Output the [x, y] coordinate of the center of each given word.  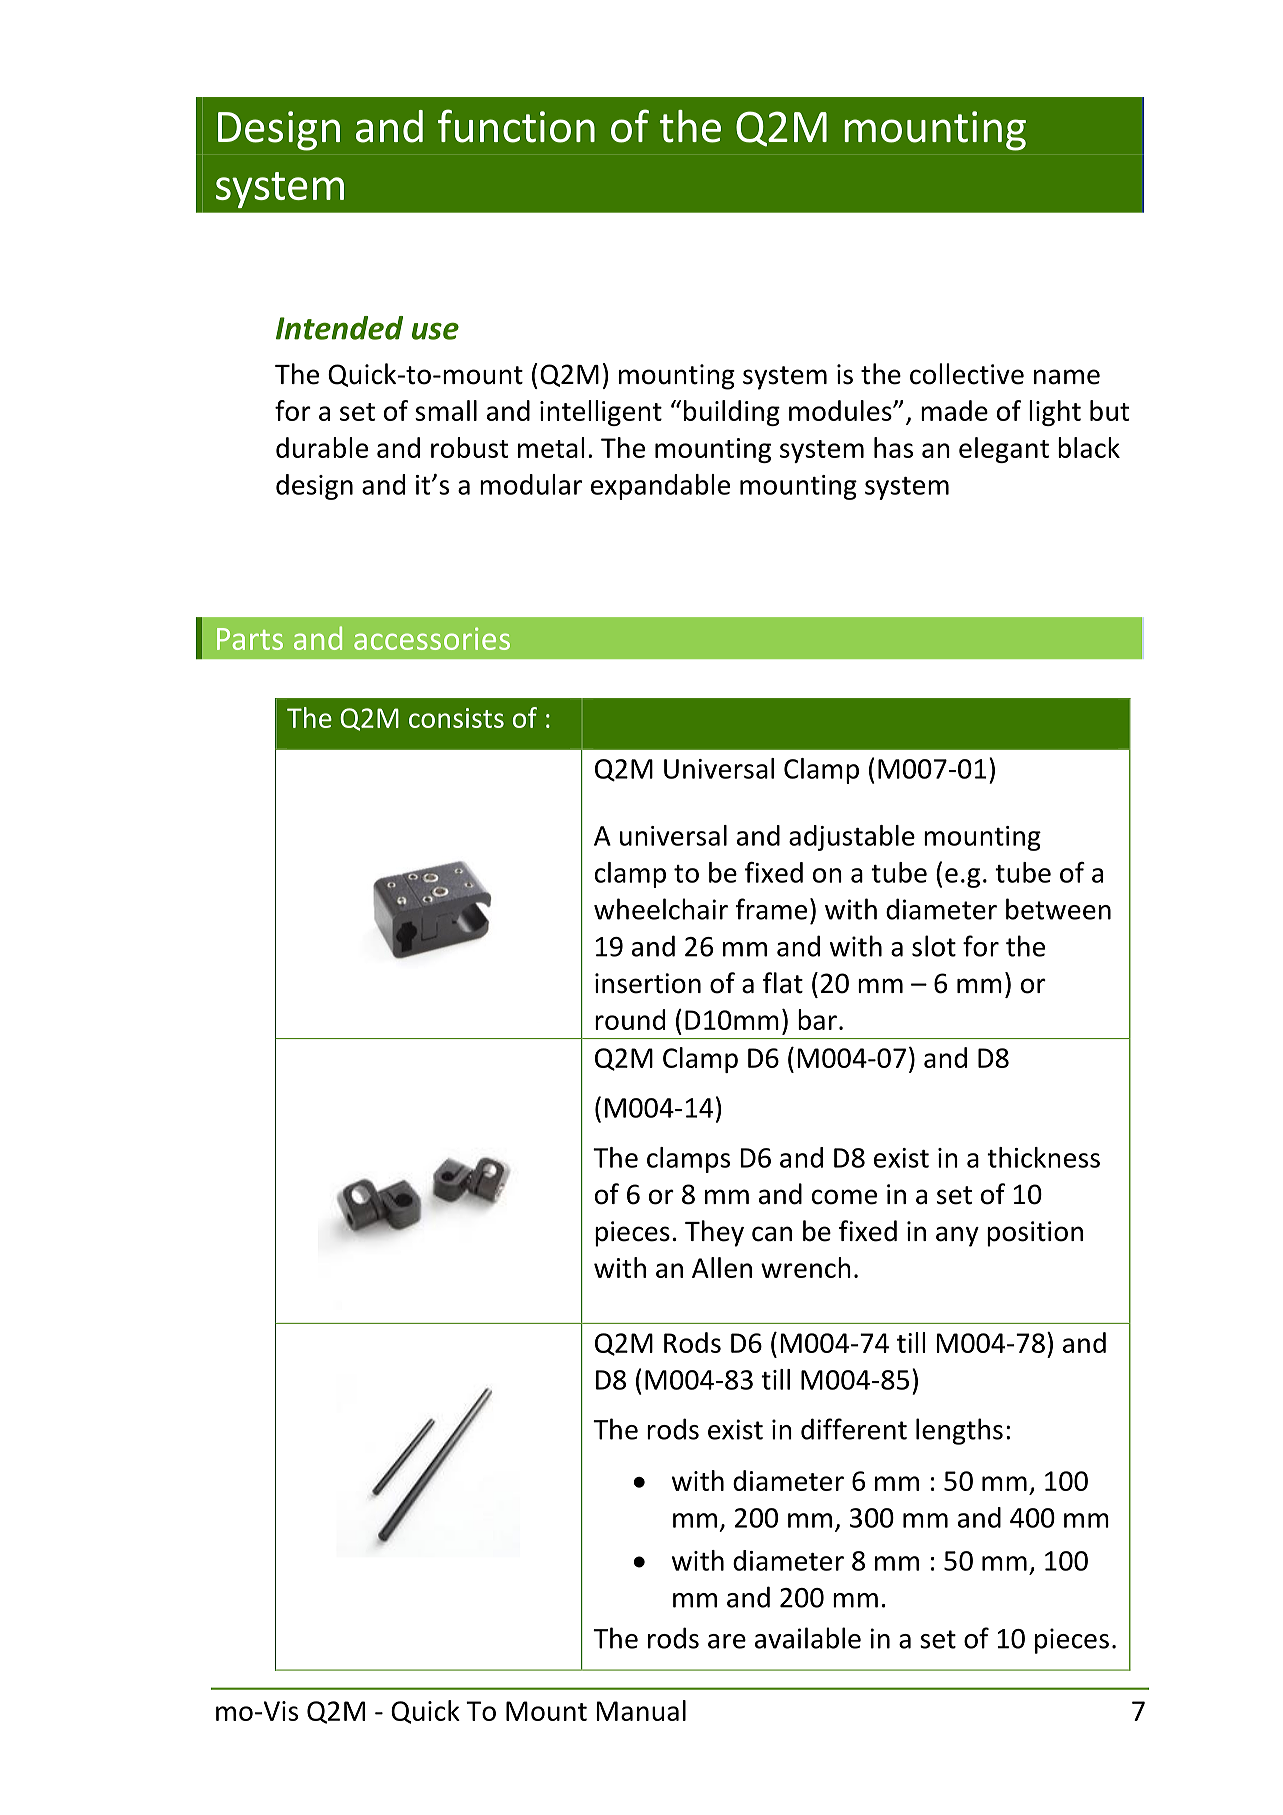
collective [967, 374]
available [808, 1638]
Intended [339, 328]
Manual [641, 1710]
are [727, 1641]
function [516, 126]
